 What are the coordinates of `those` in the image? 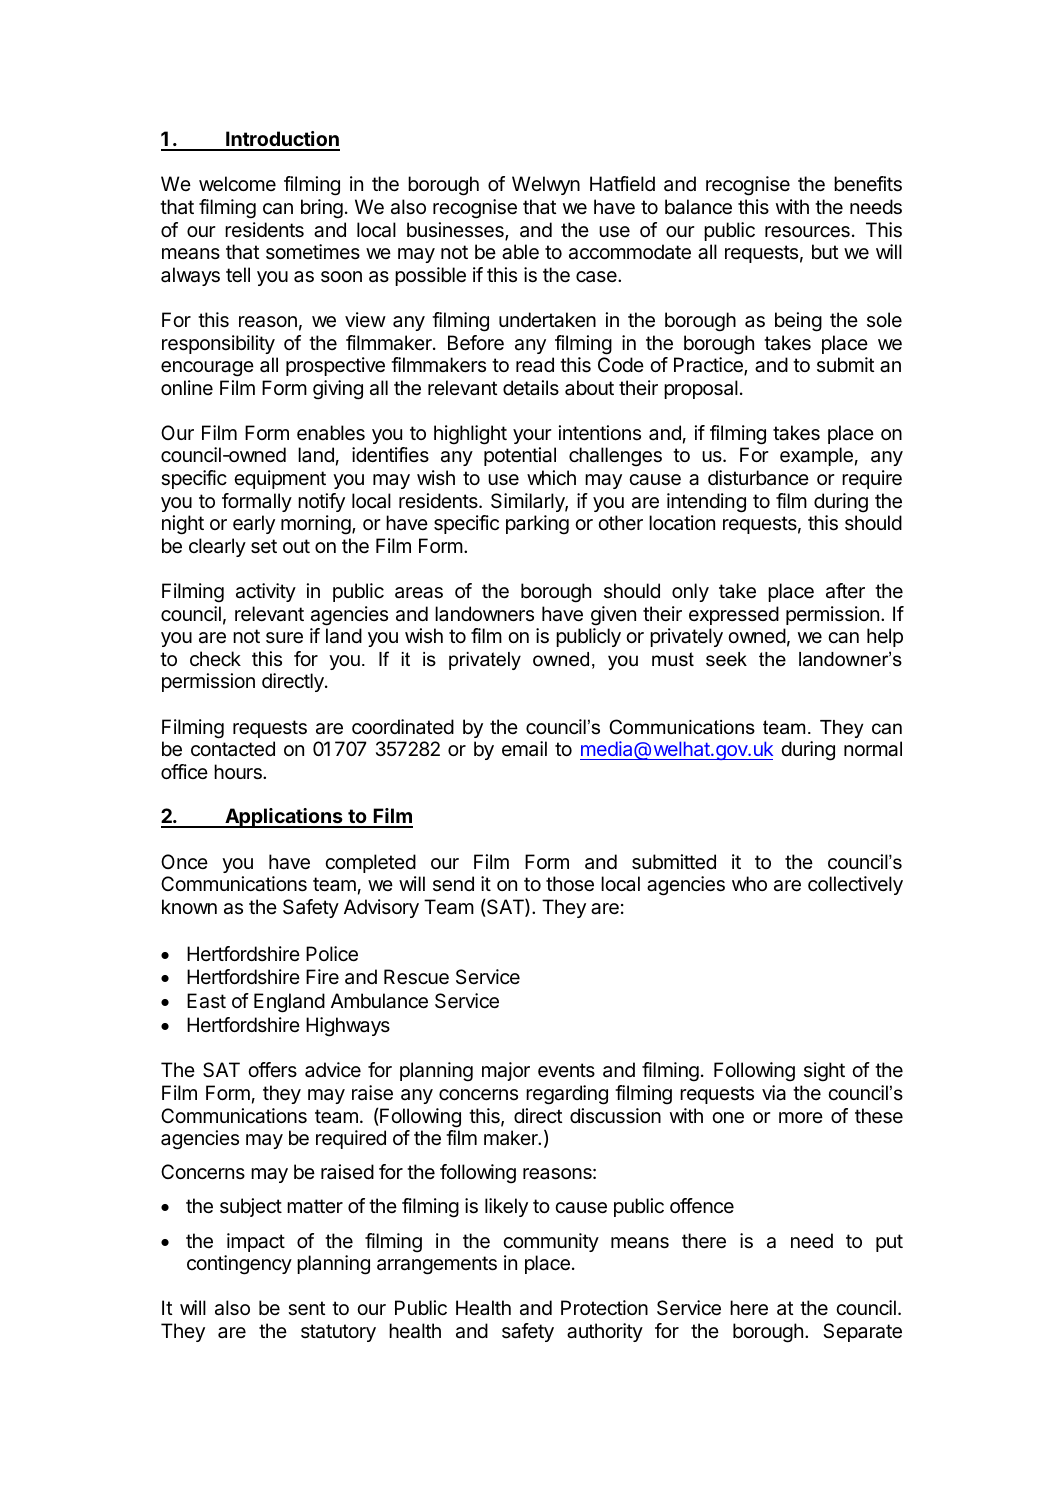 It's located at (570, 884).
